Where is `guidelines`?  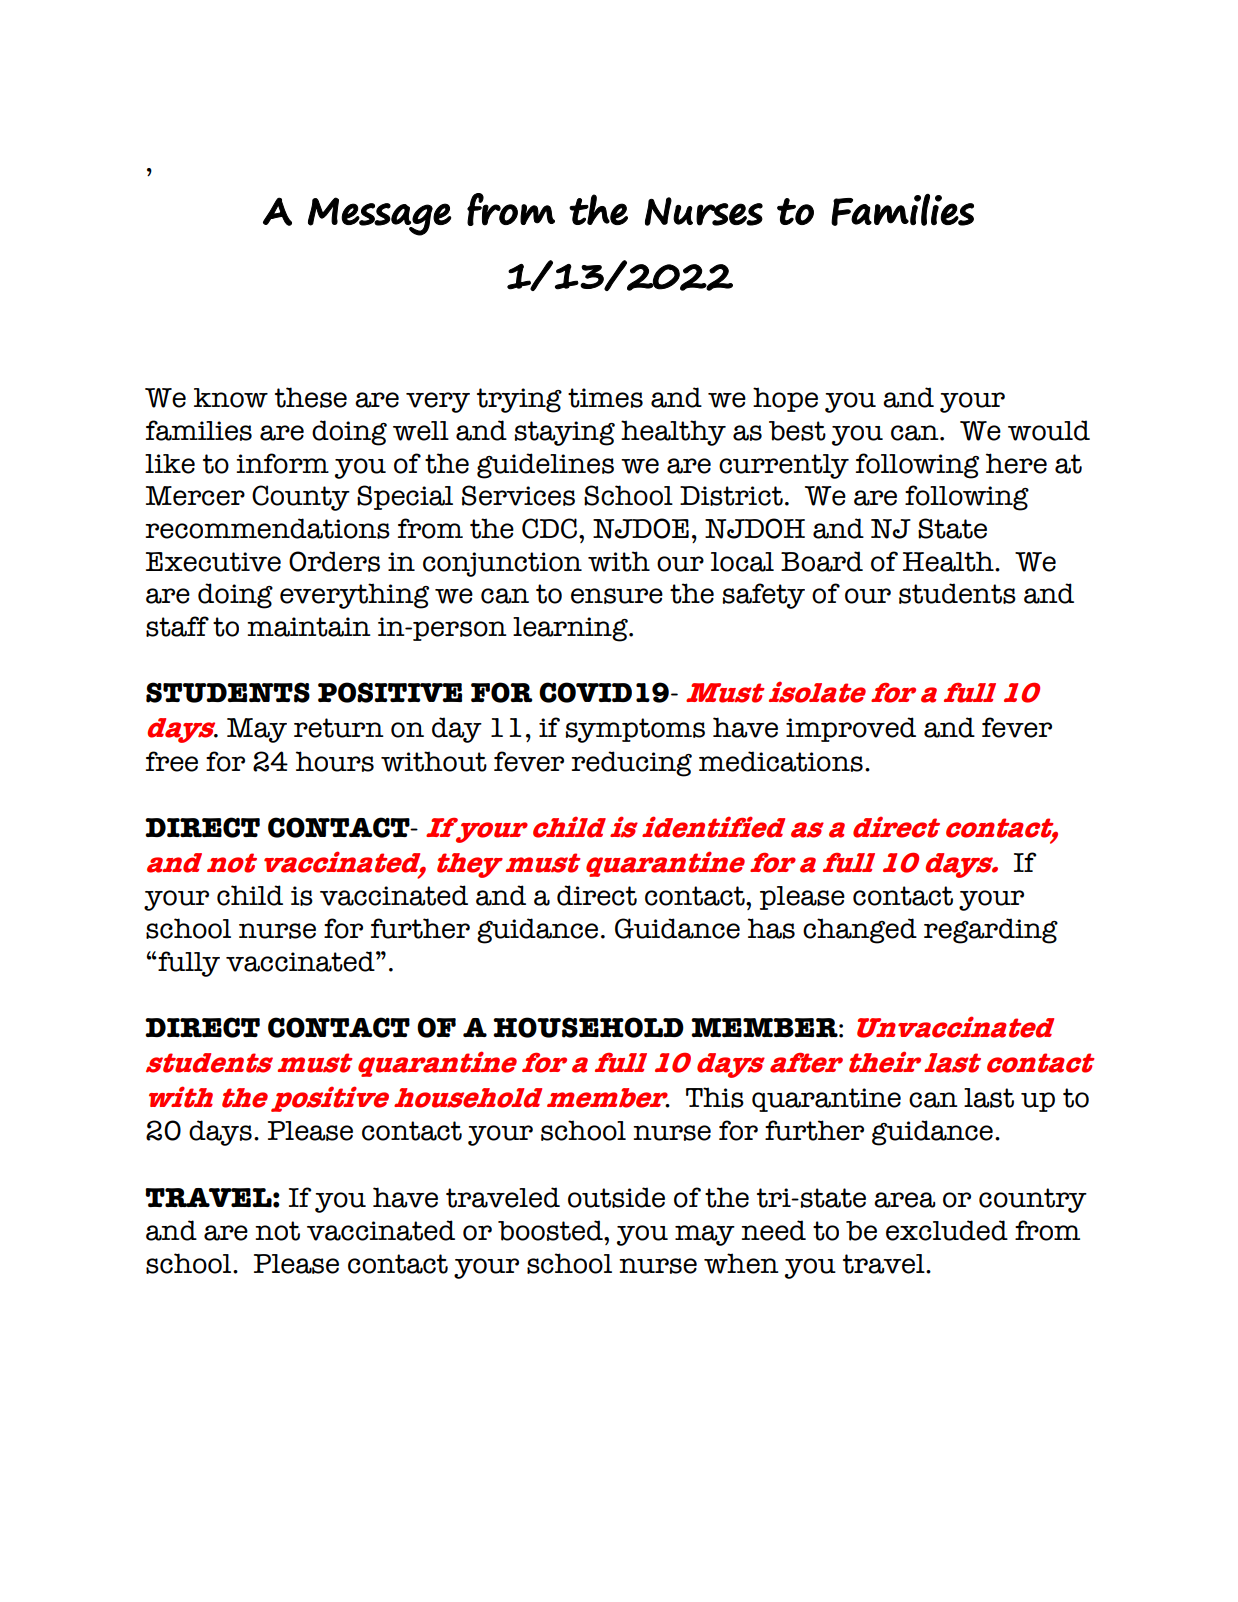
guidelines is located at coordinates (545, 466).
